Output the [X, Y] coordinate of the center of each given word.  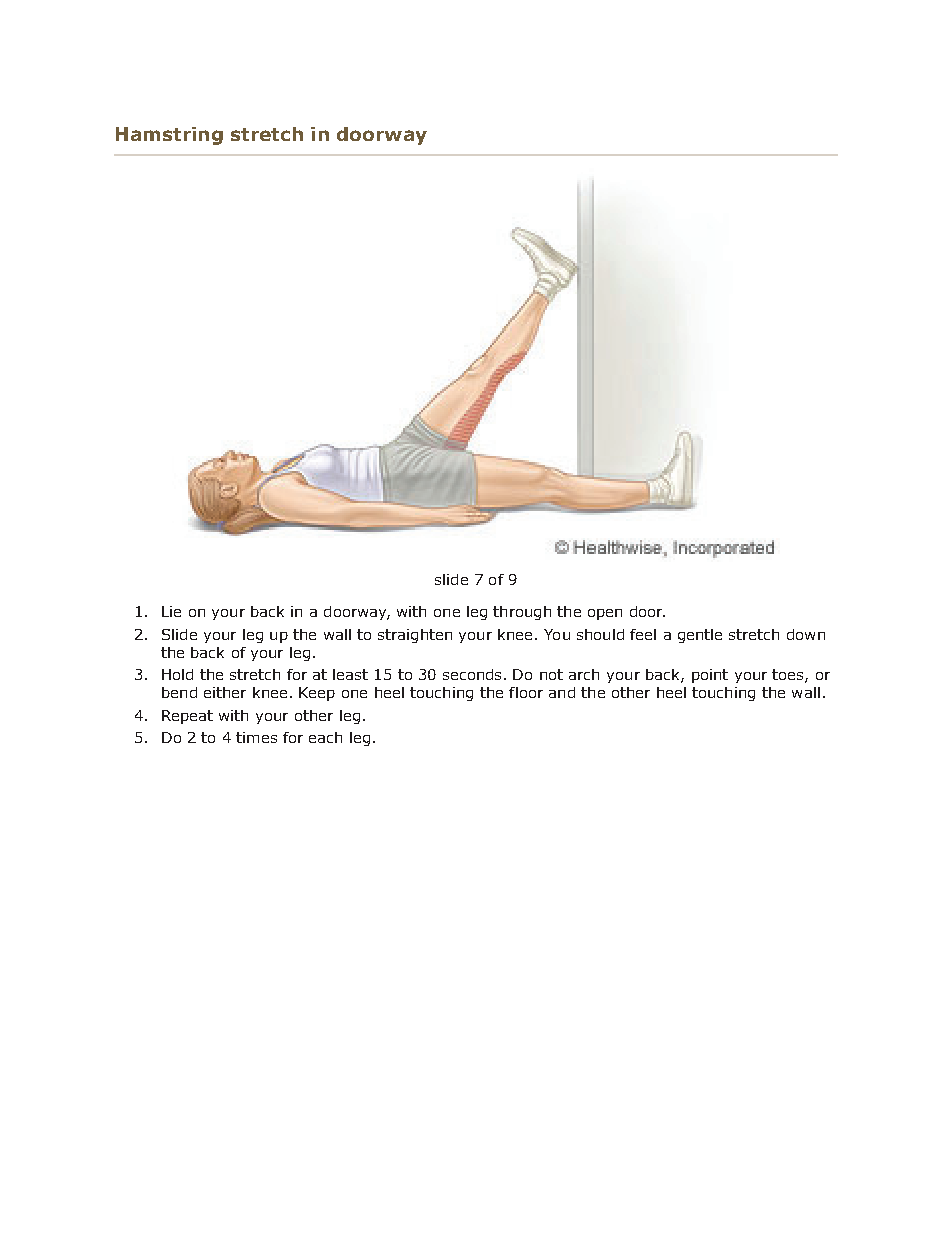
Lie [171, 611]
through [522, 613]
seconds [472, 674]
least [350, 674]
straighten [415, 636]
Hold [177, 674]
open [605, 614]
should [600, 634]
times [256, 737]
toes [789, 676]
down [806, 634]
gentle [700, 636]
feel [643, 634]
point [710, 676]
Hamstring [169, 136]
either [225, 692]
